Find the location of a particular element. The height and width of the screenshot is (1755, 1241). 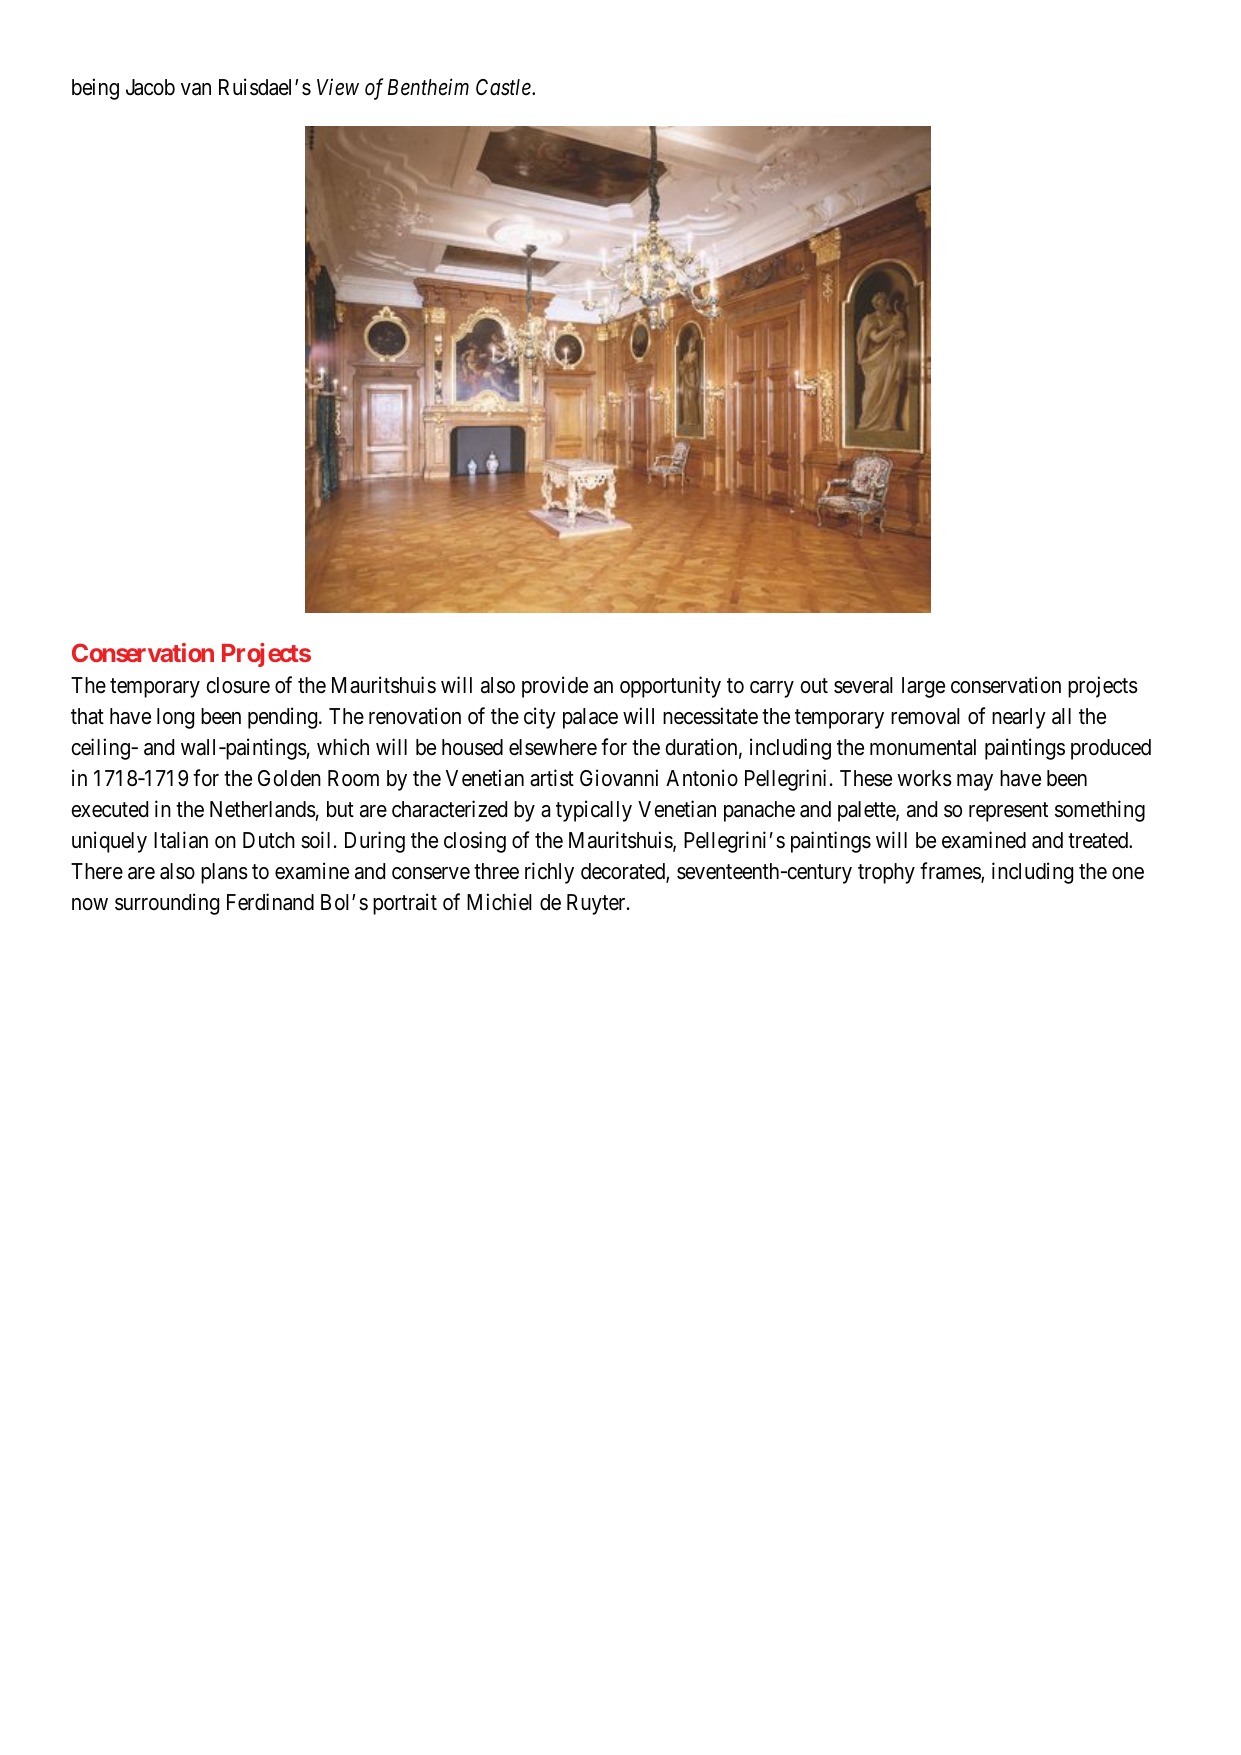

large is located at coordinates (923, 687).
